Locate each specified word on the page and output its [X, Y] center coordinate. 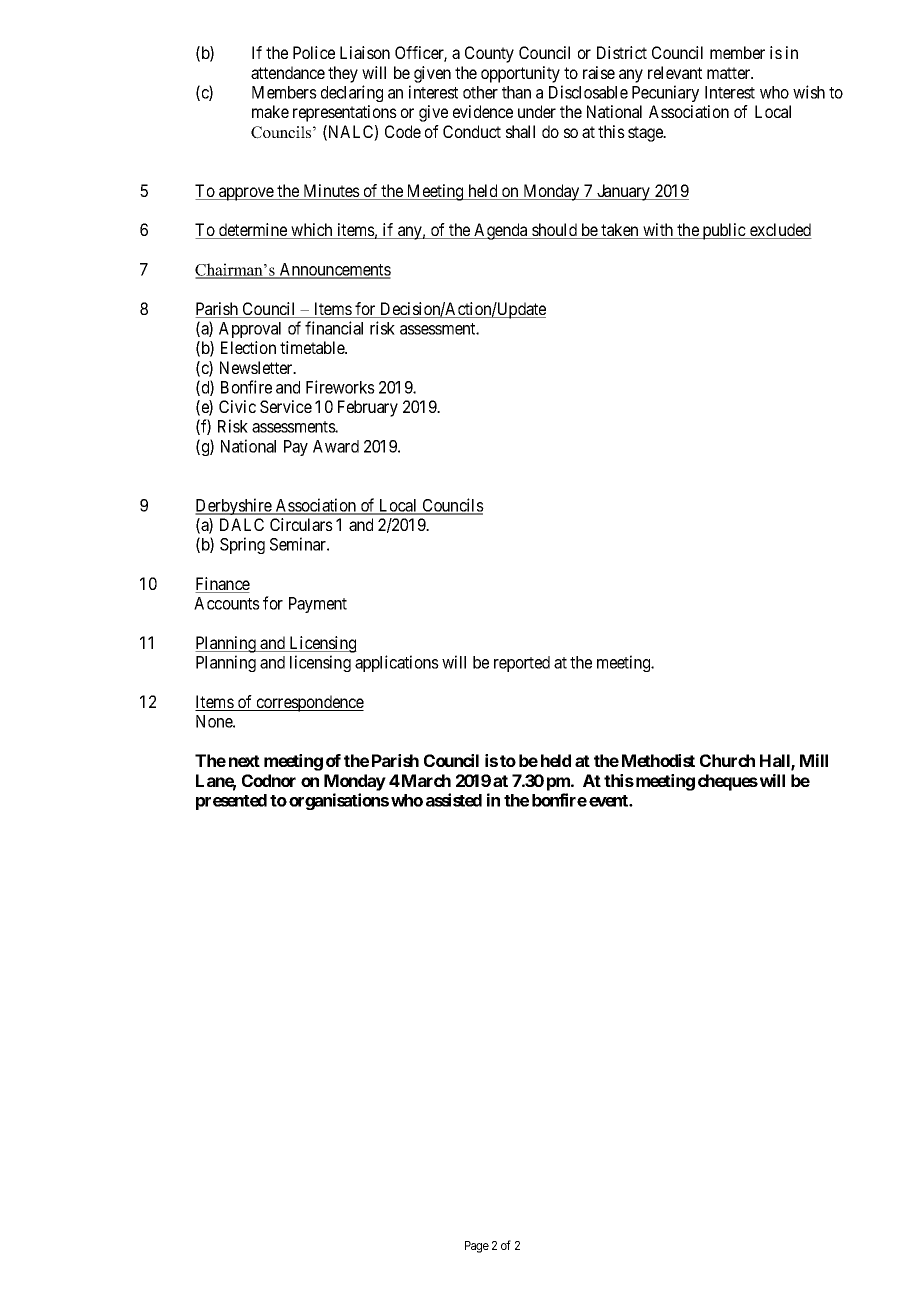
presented [231, 802]
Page [477, 1247]
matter [730, 73]
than [516, 92]
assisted [454, 800]
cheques [728, 782]
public [724, 231]
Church [727, 760]
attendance [288, 72]
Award [336, 446]
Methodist [658, 760]
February [368, 408]
